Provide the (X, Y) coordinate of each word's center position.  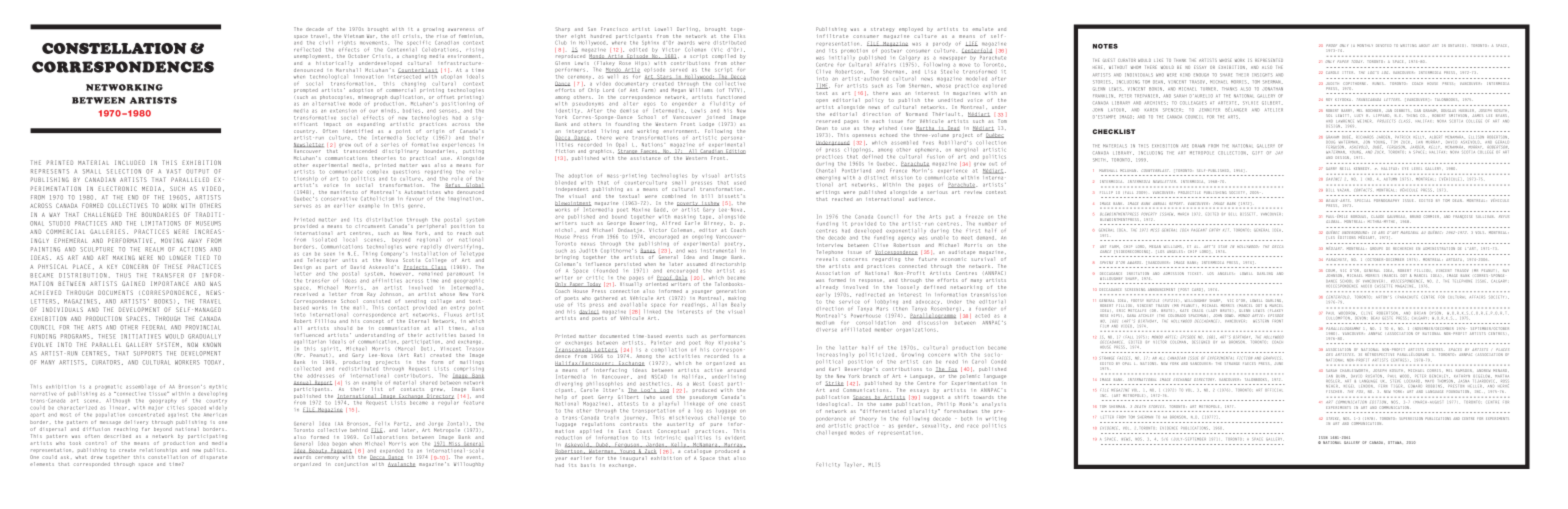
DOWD (1230, 316)
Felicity (828, 464)
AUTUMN (1390, 179)
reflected (307, 50)
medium (825, 322)
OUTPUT (197, 171)
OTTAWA (1395, 442)
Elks (739, 34)
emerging (828, 178)
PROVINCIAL (203, 327)
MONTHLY (1365, 45)
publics (214, 450)
